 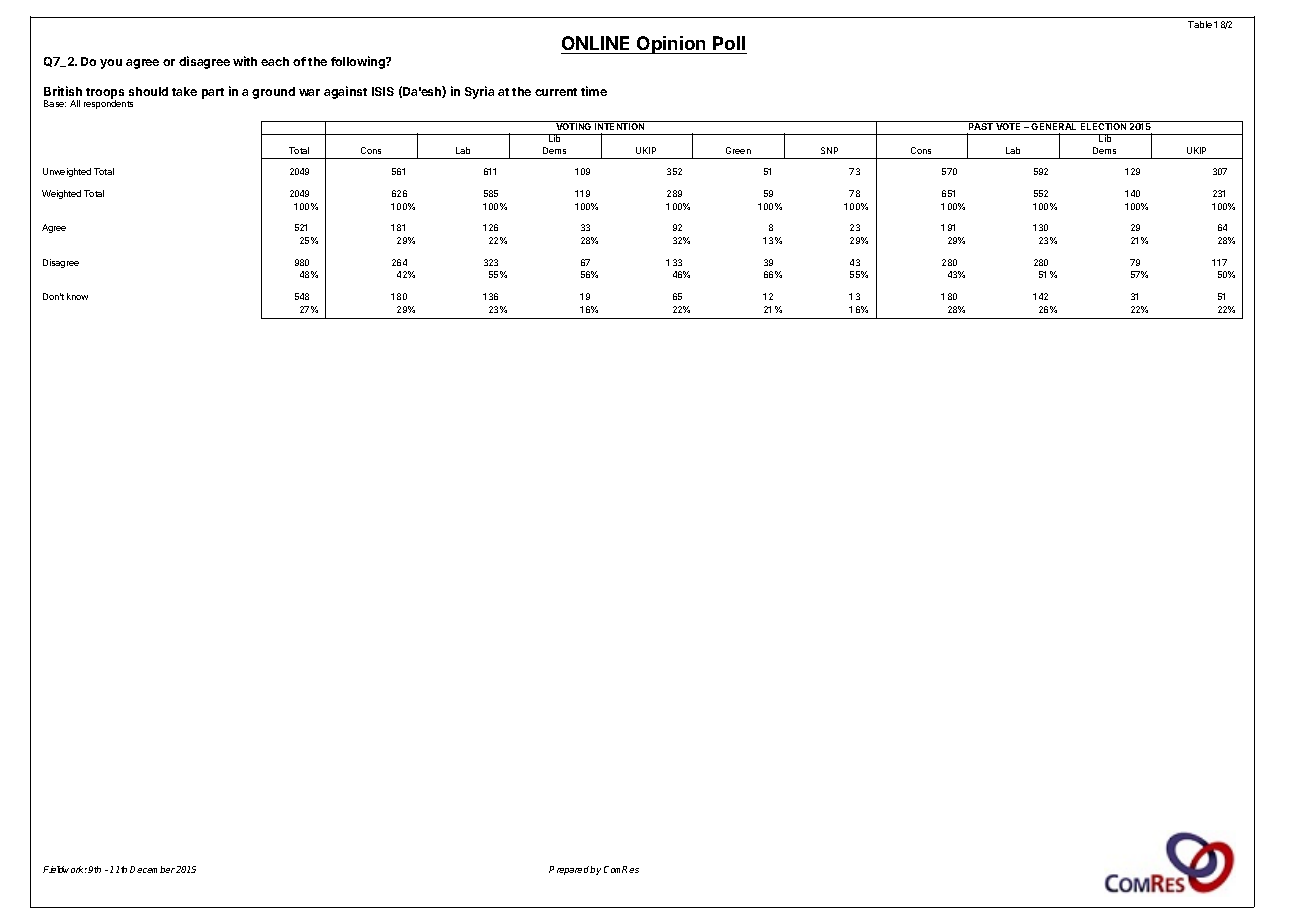 I want to click on know, so click(x=77, y=296).
